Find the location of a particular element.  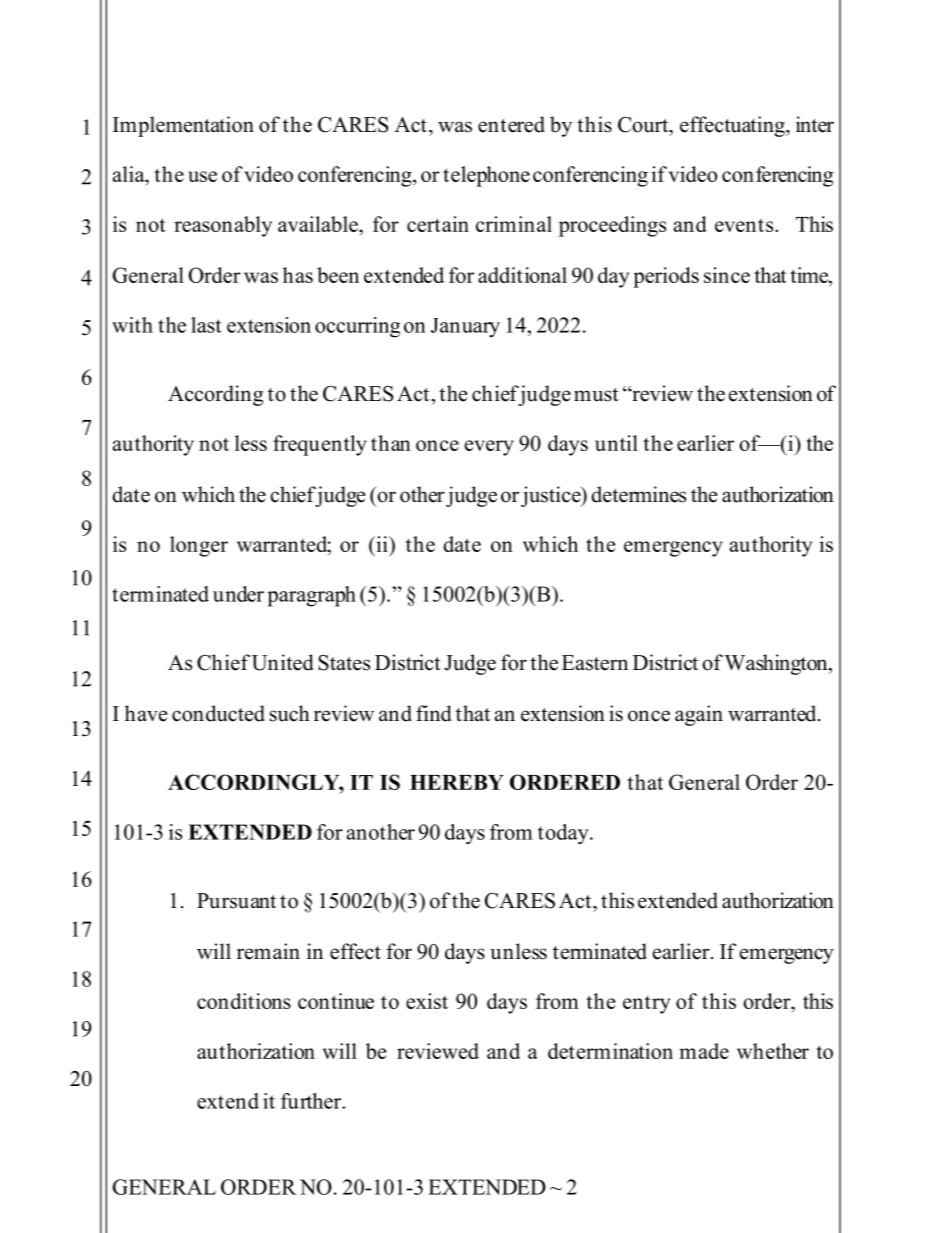

every is located at coordinates (489, 448).
